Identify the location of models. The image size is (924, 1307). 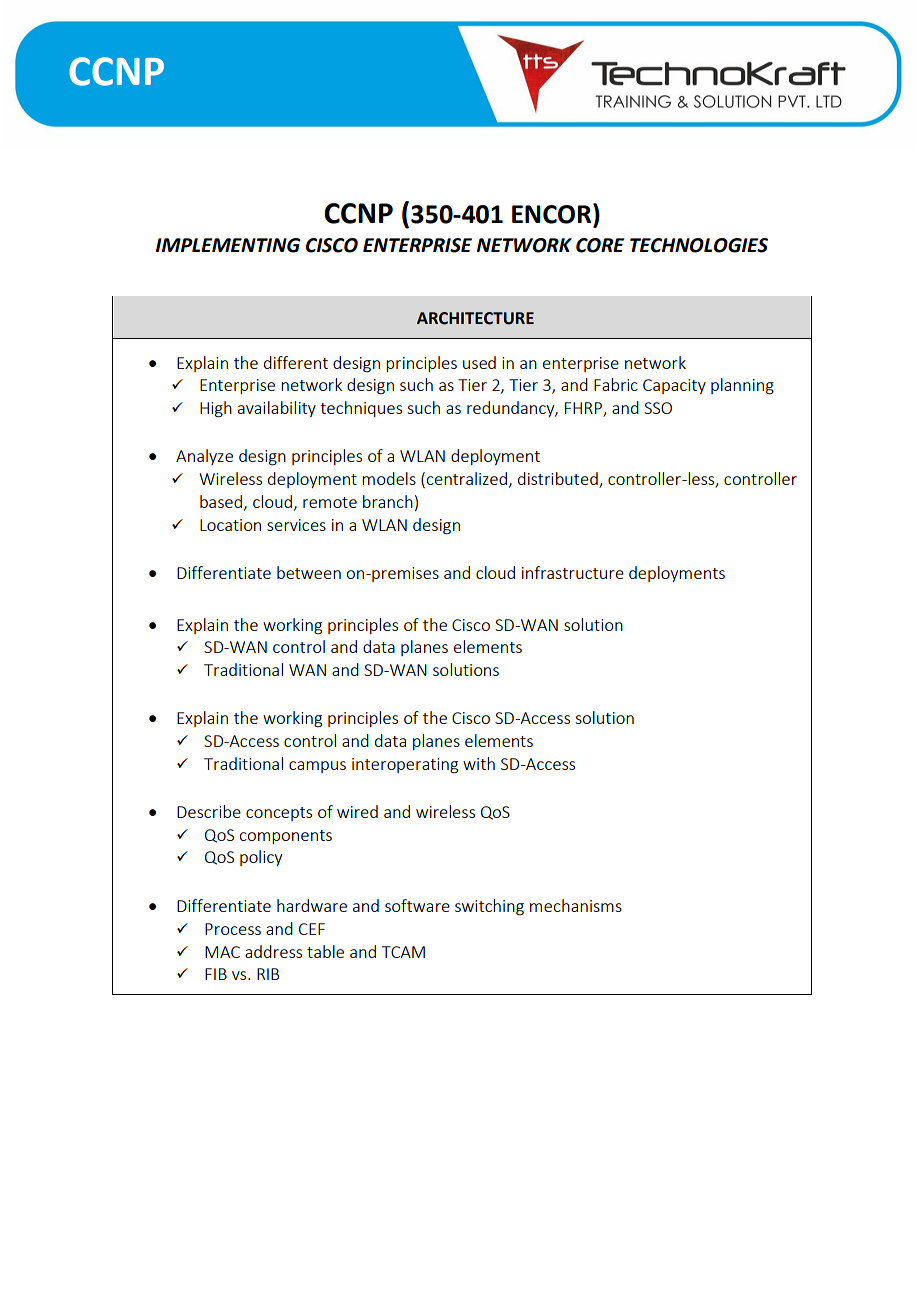
(389, 478).
